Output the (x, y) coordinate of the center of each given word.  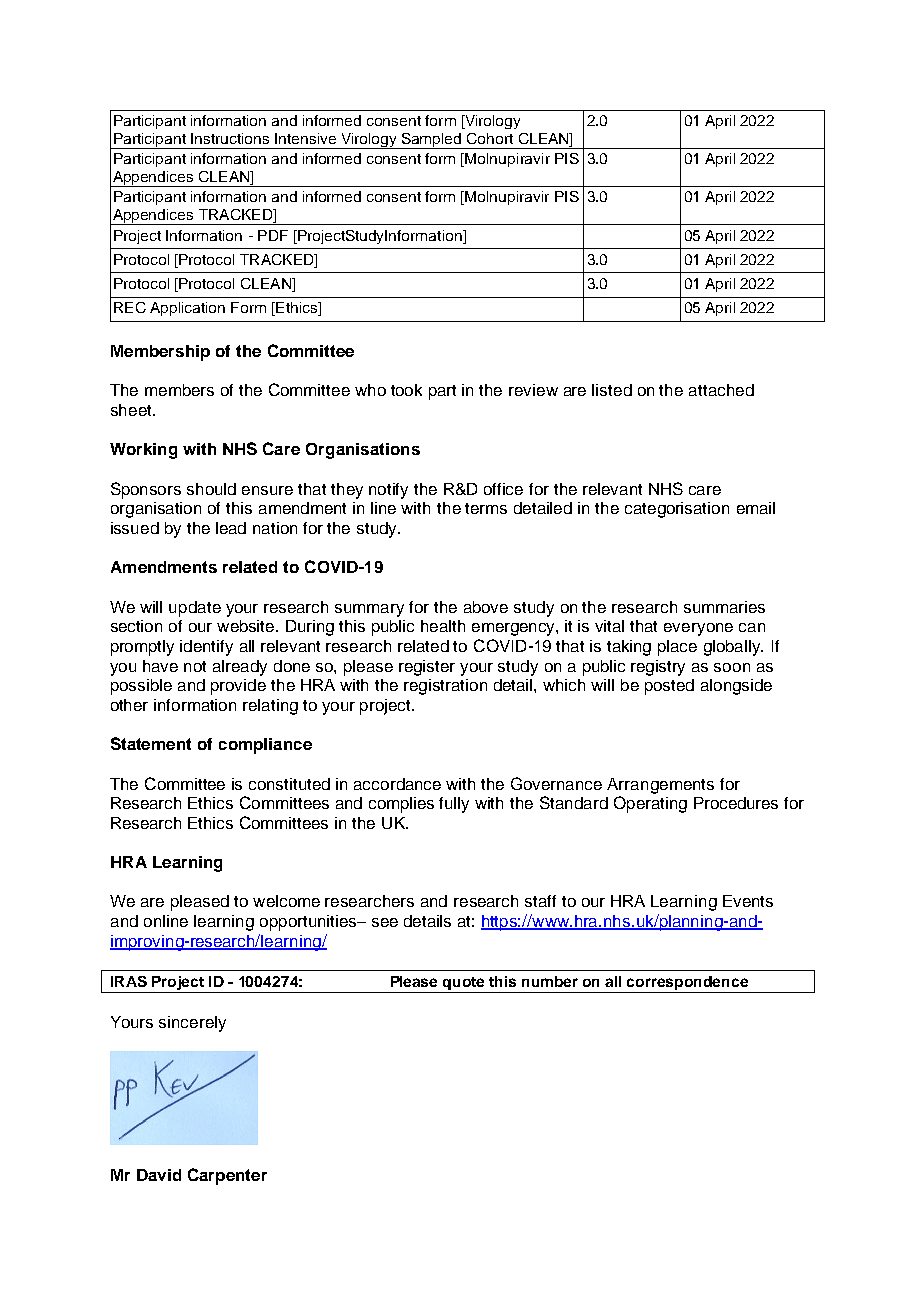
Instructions (230, 138)
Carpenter (227, 1176)
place (677, 648)
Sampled (432, 141)
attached (721, 390)
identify (206, 648)
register (427, 668)
